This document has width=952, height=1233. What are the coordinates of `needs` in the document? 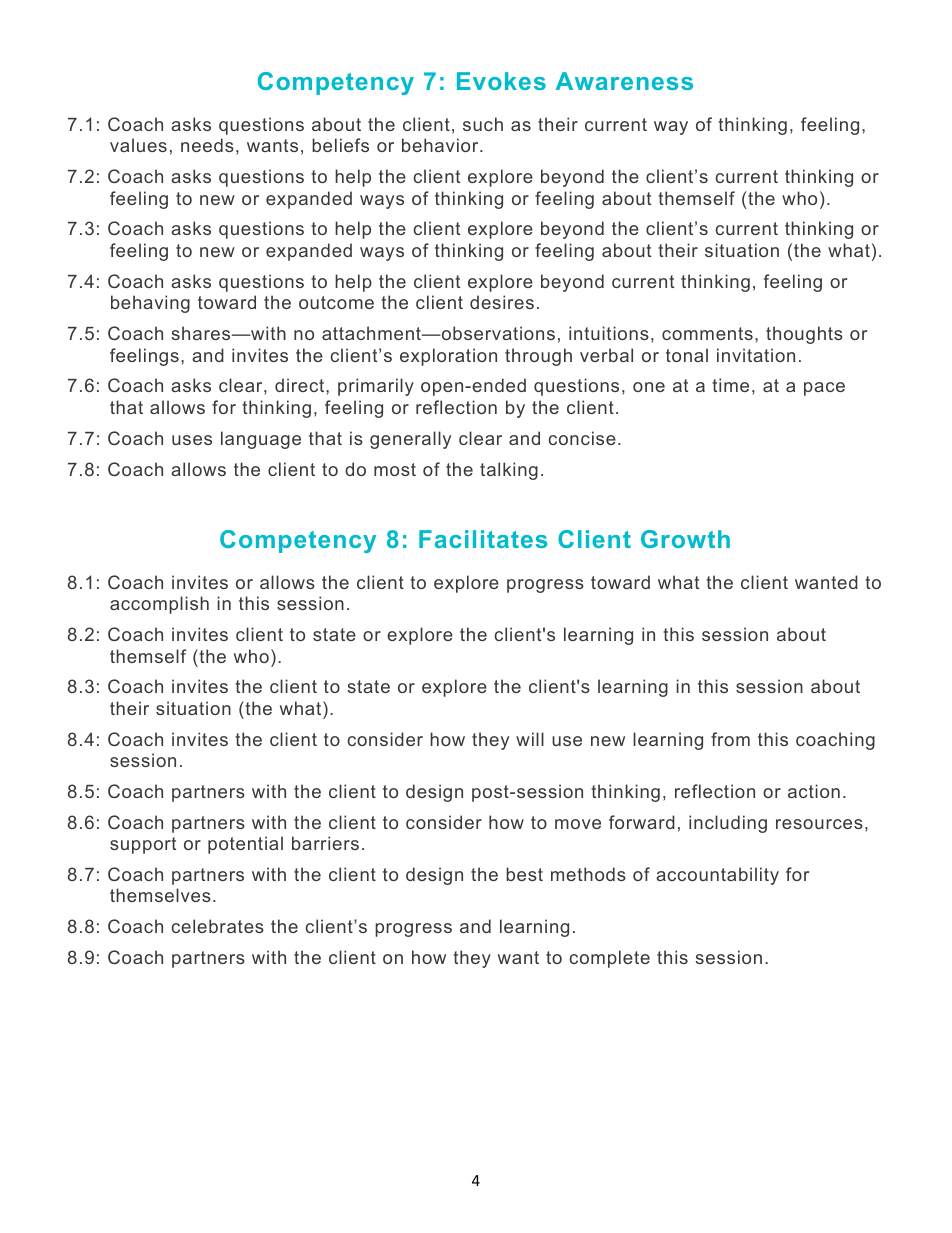 It's located at (207, 145).
